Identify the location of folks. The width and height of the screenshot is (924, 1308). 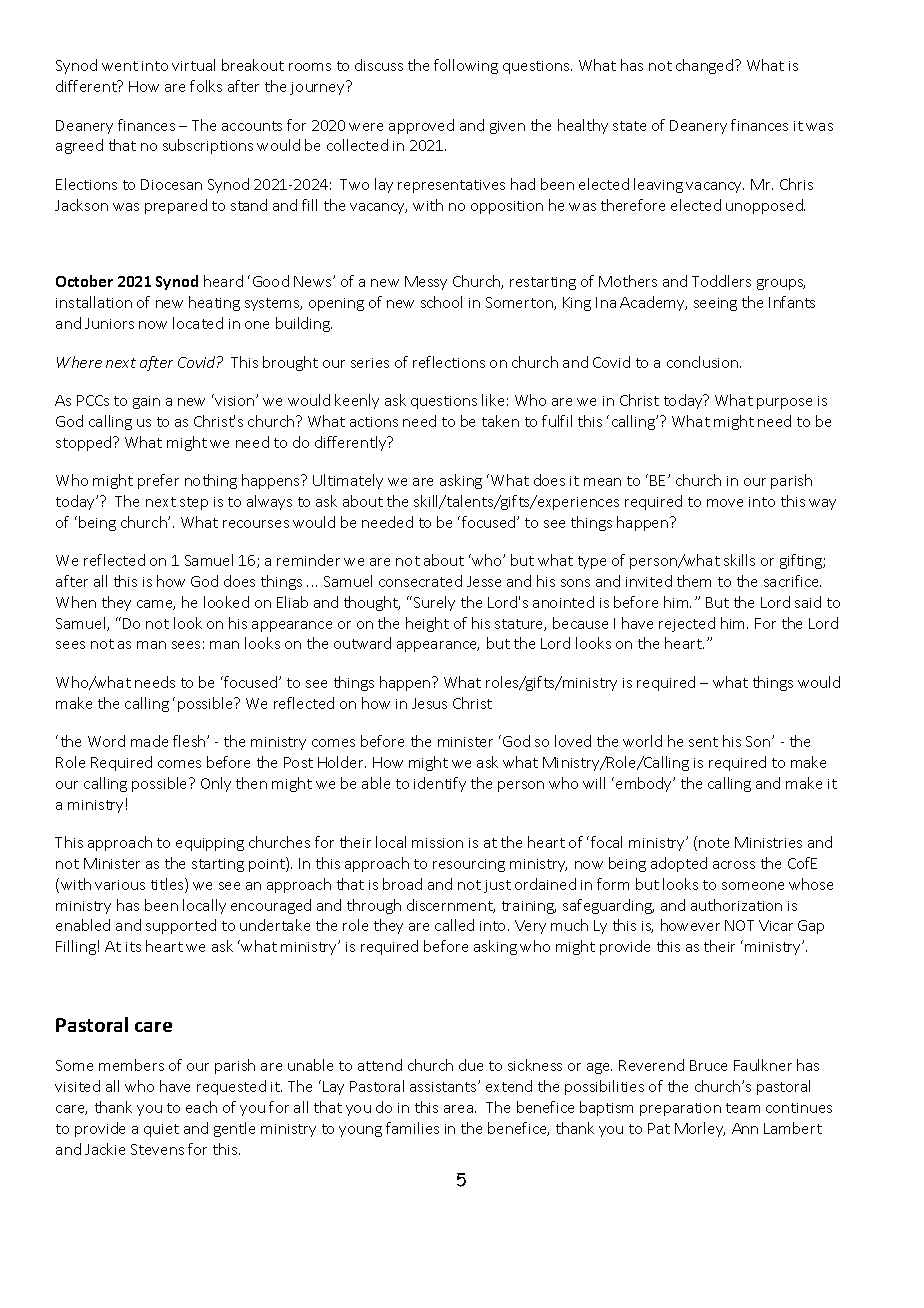
(206, 86).
